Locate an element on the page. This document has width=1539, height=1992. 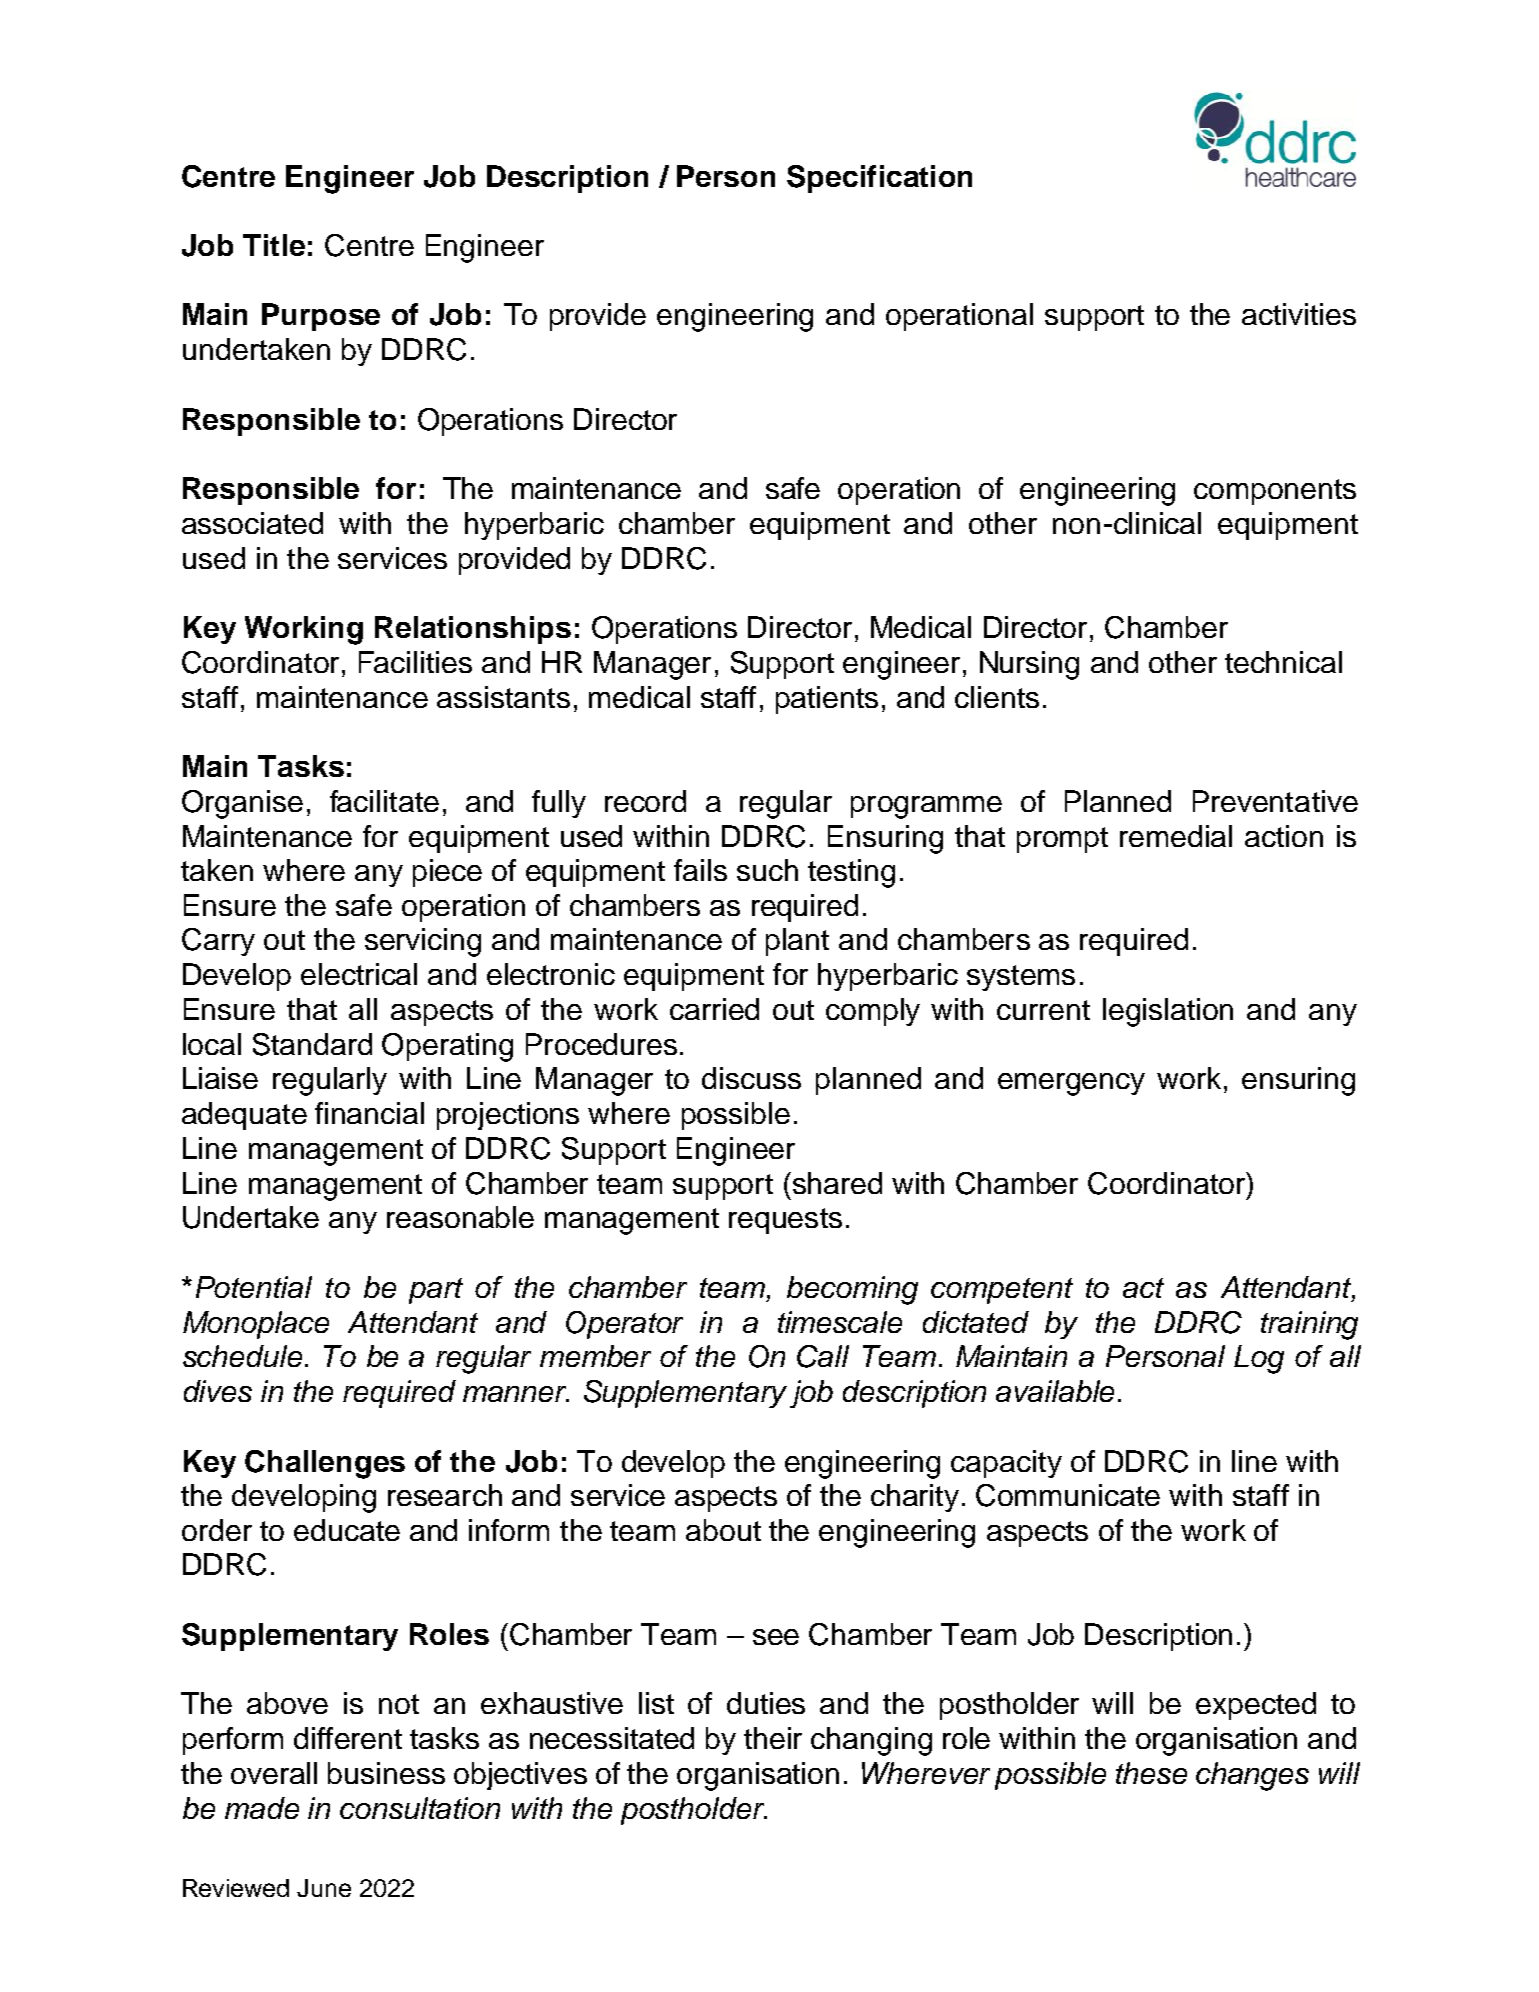
carried is located at coordinates (714, 1009).
